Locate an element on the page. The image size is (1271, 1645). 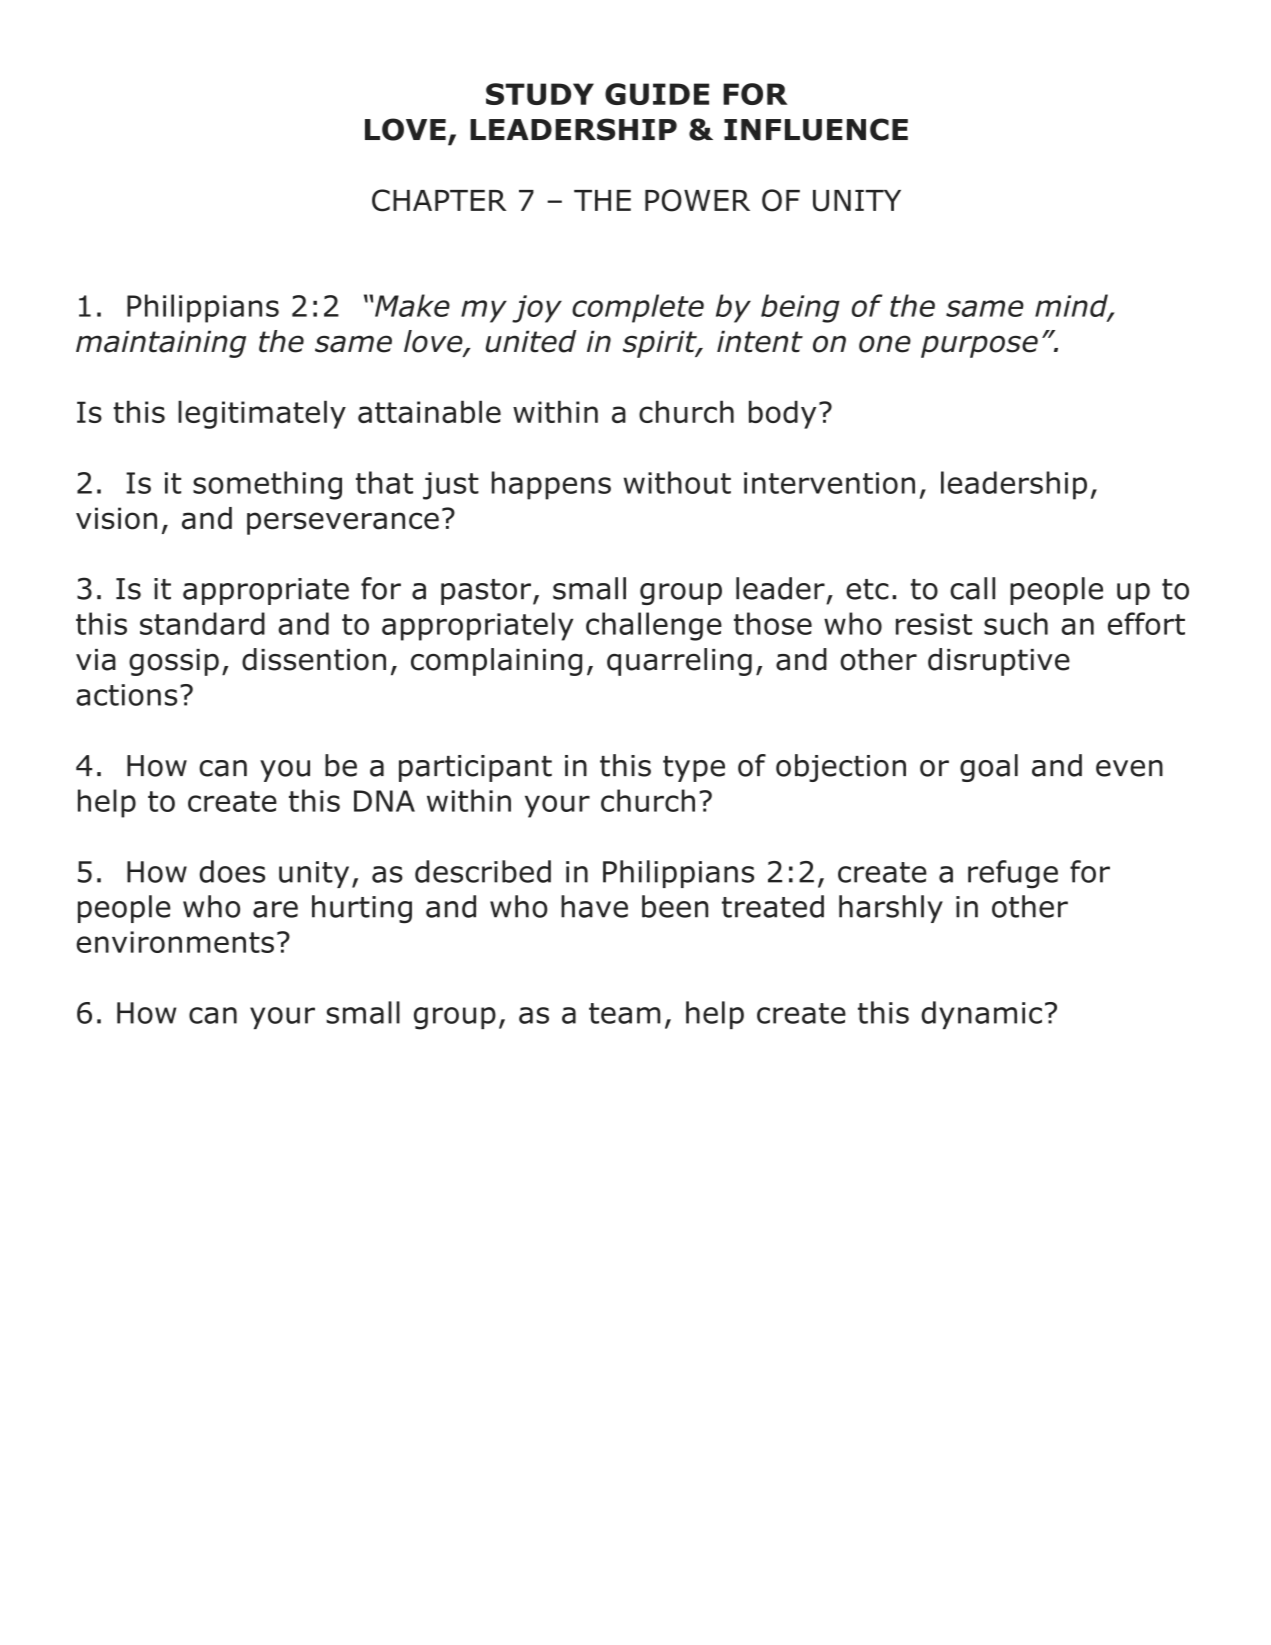
CHAPTER is located at coordinates (439, 200).
